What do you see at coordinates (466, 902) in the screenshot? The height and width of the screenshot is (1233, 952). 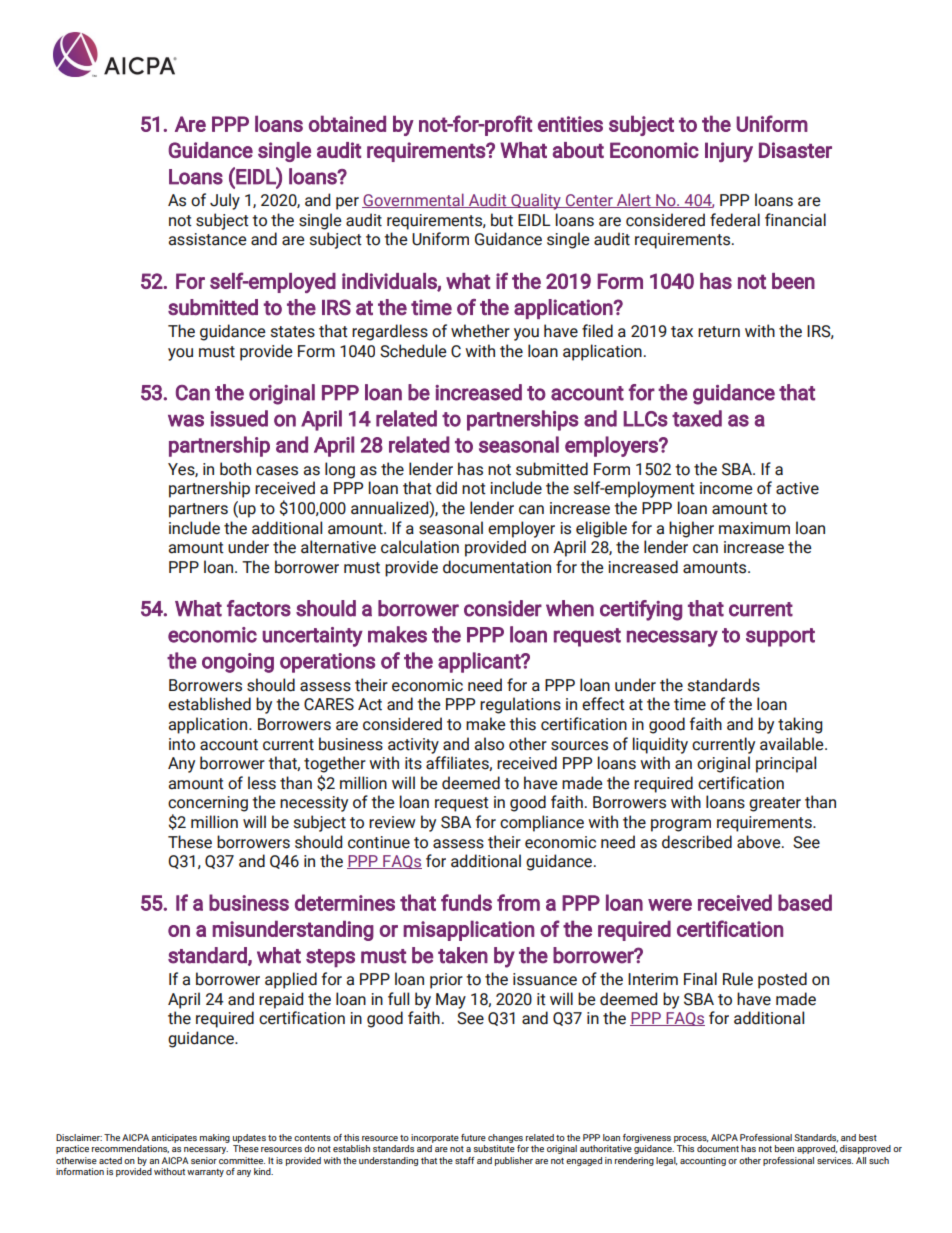 I see `funds` at bounding box center [466, 902].
